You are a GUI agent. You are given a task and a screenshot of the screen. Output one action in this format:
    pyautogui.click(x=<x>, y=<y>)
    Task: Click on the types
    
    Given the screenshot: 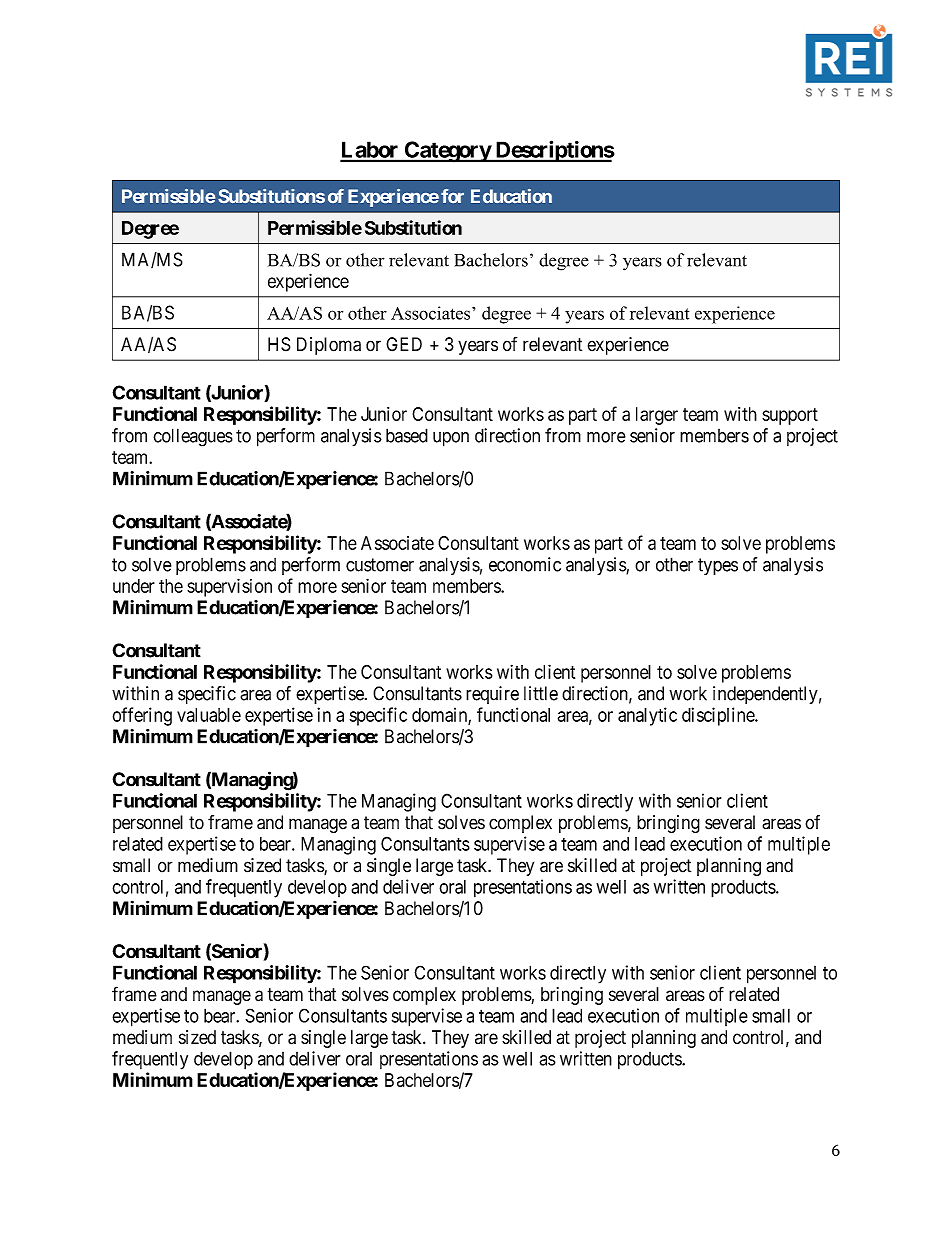 What is the action you would take?
    pyautogui.click(x=718, y=566)
